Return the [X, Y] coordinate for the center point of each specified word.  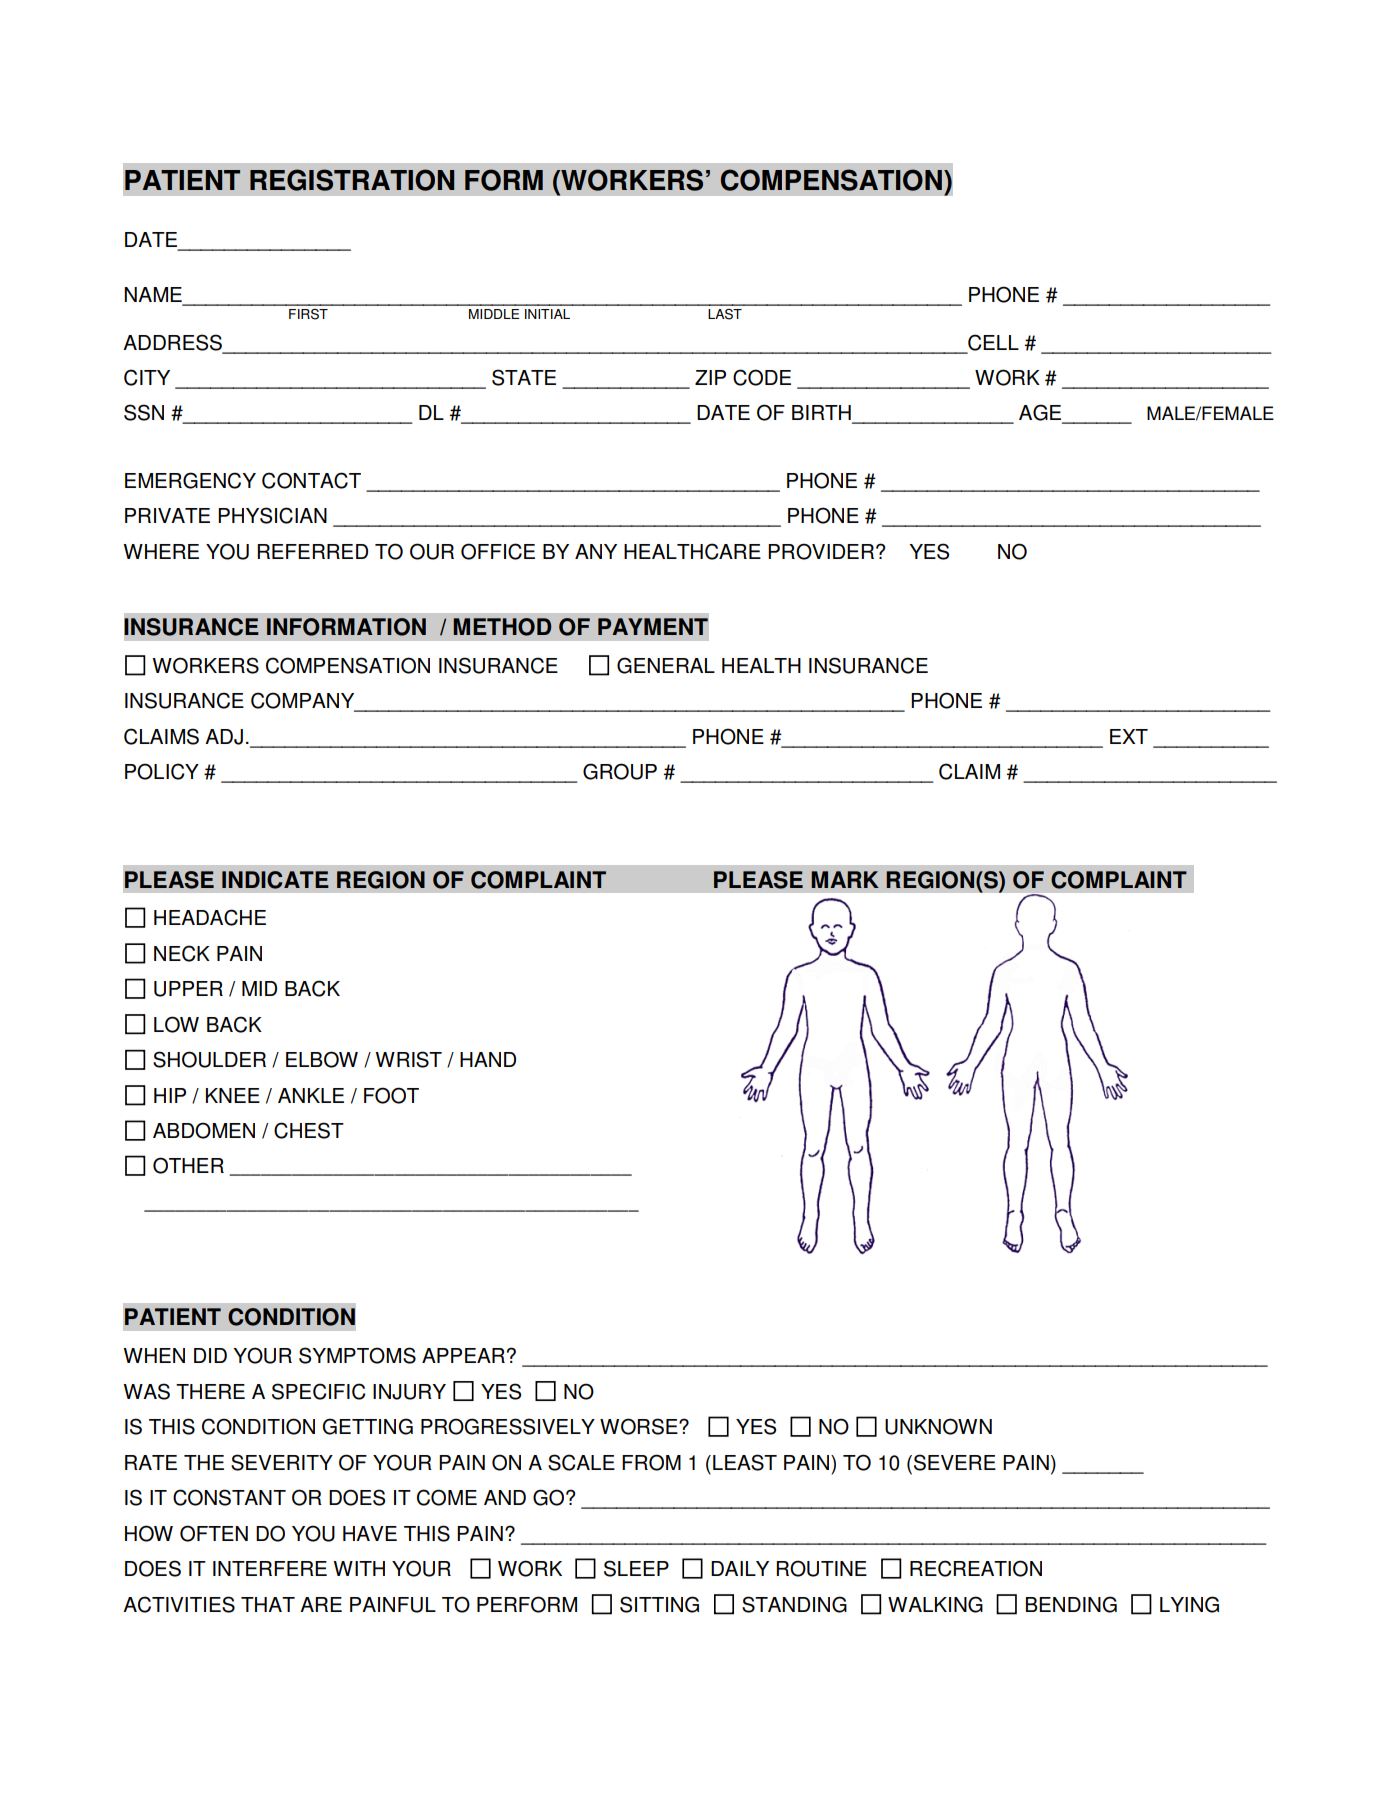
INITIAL [547, 314]
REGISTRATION [352, 180]
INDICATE [275, 880]
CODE [762, 377]
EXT [1129, 736]
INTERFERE [270, 1568]
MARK [845, 879]
